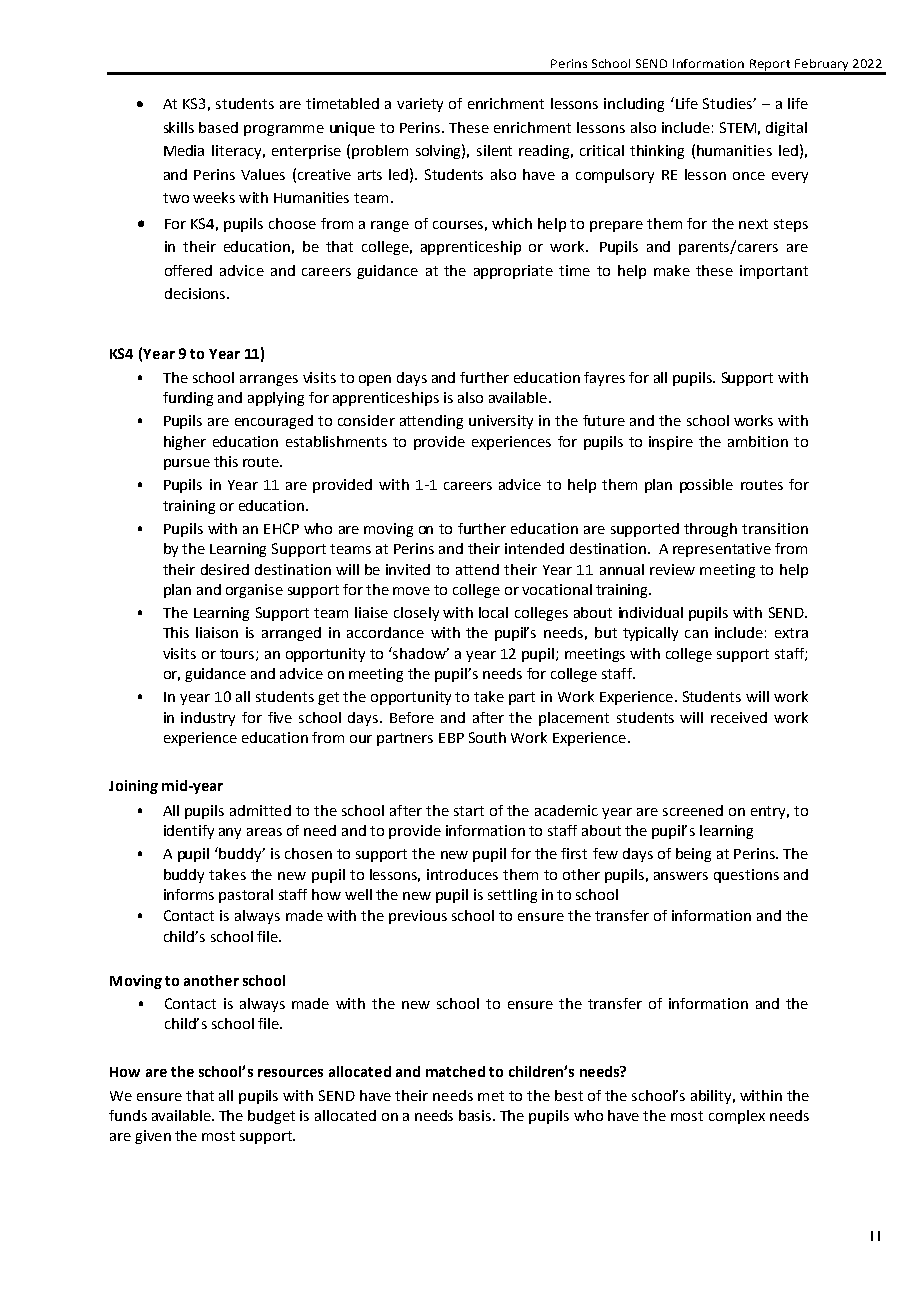 This screenshot has height=1316, width=904. I want to click on thinking, so click(657, 152).
